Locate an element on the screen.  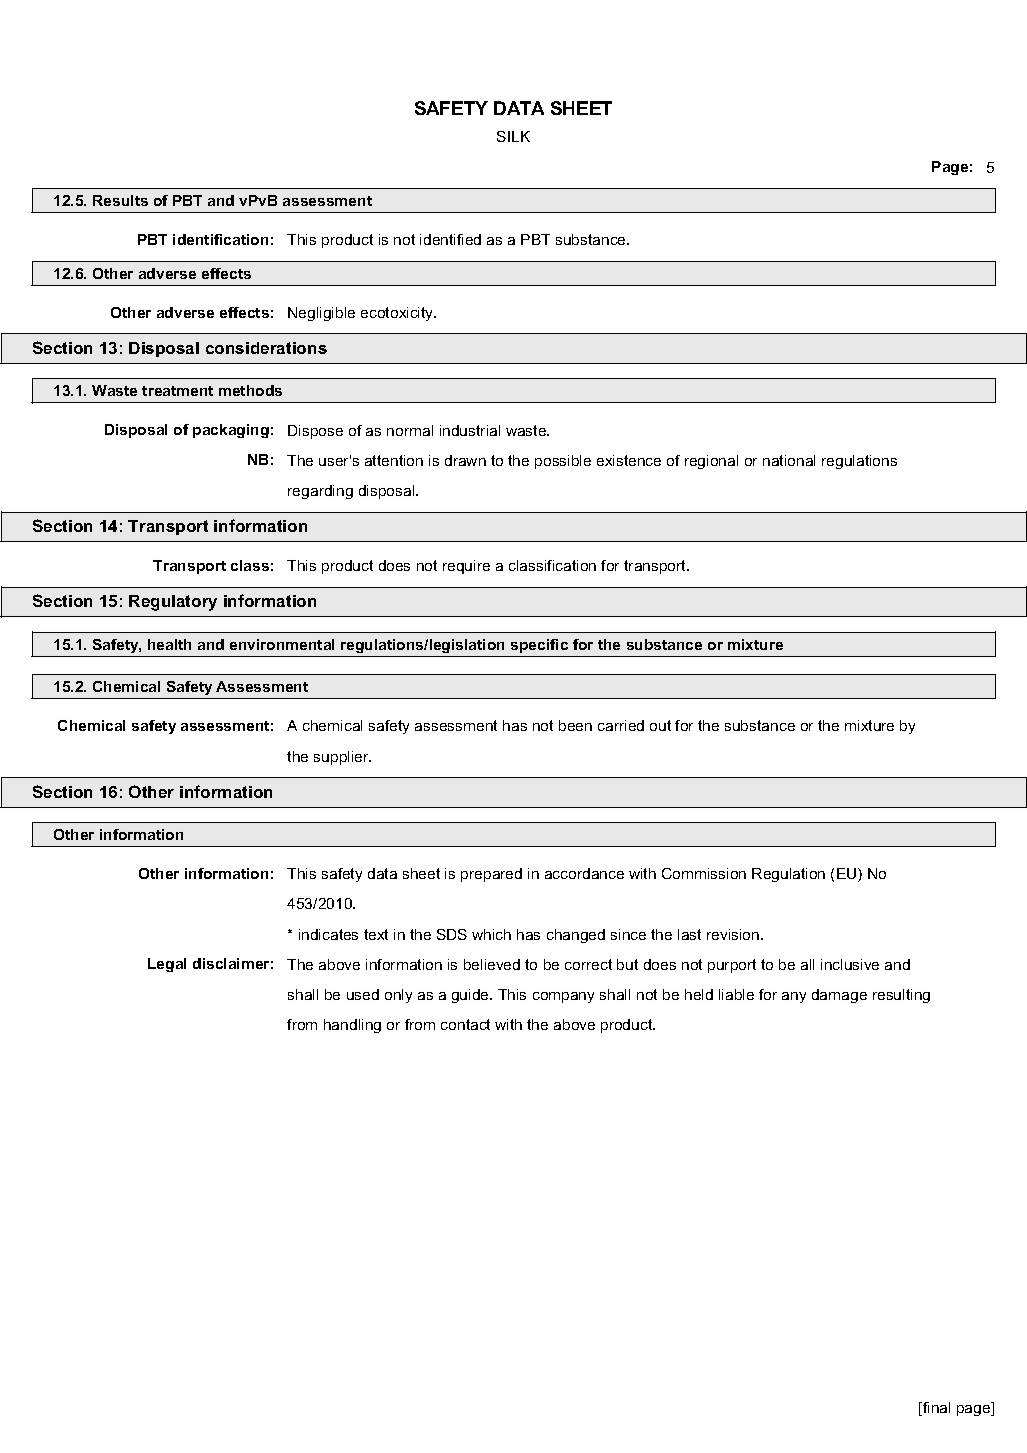
identification is located at coordinates (220, 239).
